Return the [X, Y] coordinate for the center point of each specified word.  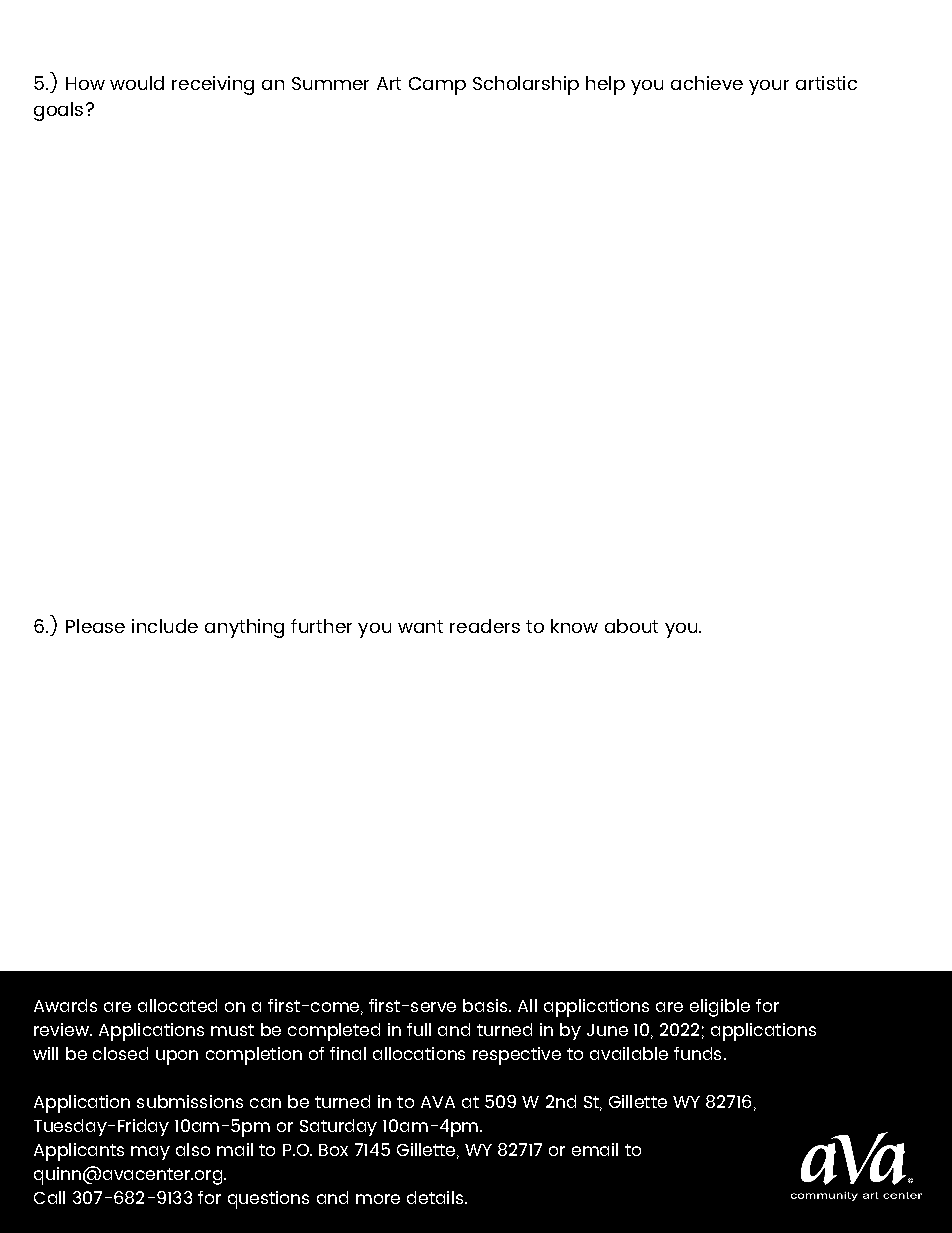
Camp [437, 86]
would [137, 83]
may [150, 1153]
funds [697, 1053]
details [436, 1197]
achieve [707, 83]
